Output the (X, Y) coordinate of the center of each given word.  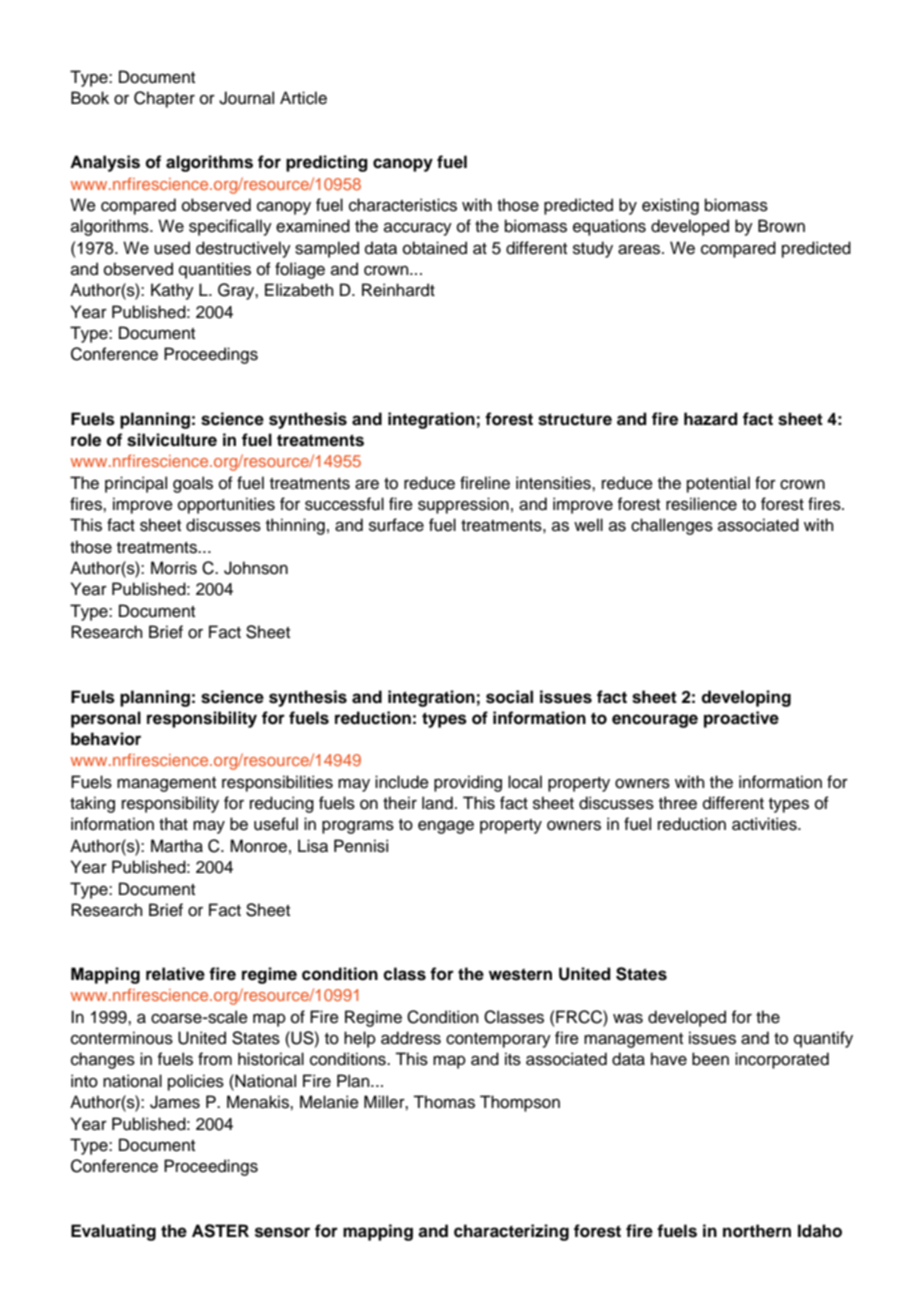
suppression (463, 505)
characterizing (511, 1232)
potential (718, 484)
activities (765, 824)
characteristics (403, 205)
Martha (177, 846)
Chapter (164, 99)
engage (446, 827)
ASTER (220, 1231)
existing (670, 206)
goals (193, 484)
